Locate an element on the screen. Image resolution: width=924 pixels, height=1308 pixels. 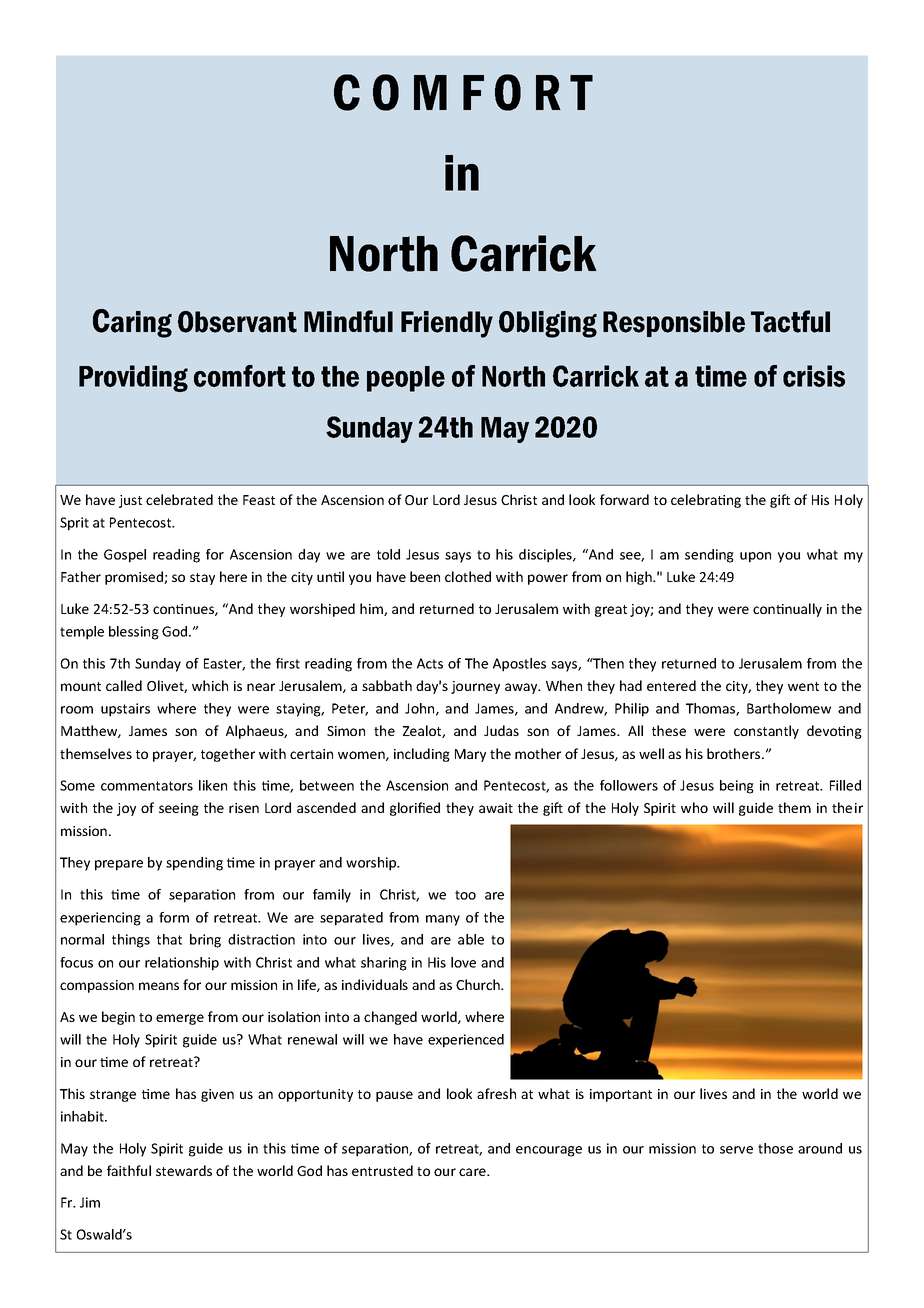
Tactful is located at coordinates (790, 321).
